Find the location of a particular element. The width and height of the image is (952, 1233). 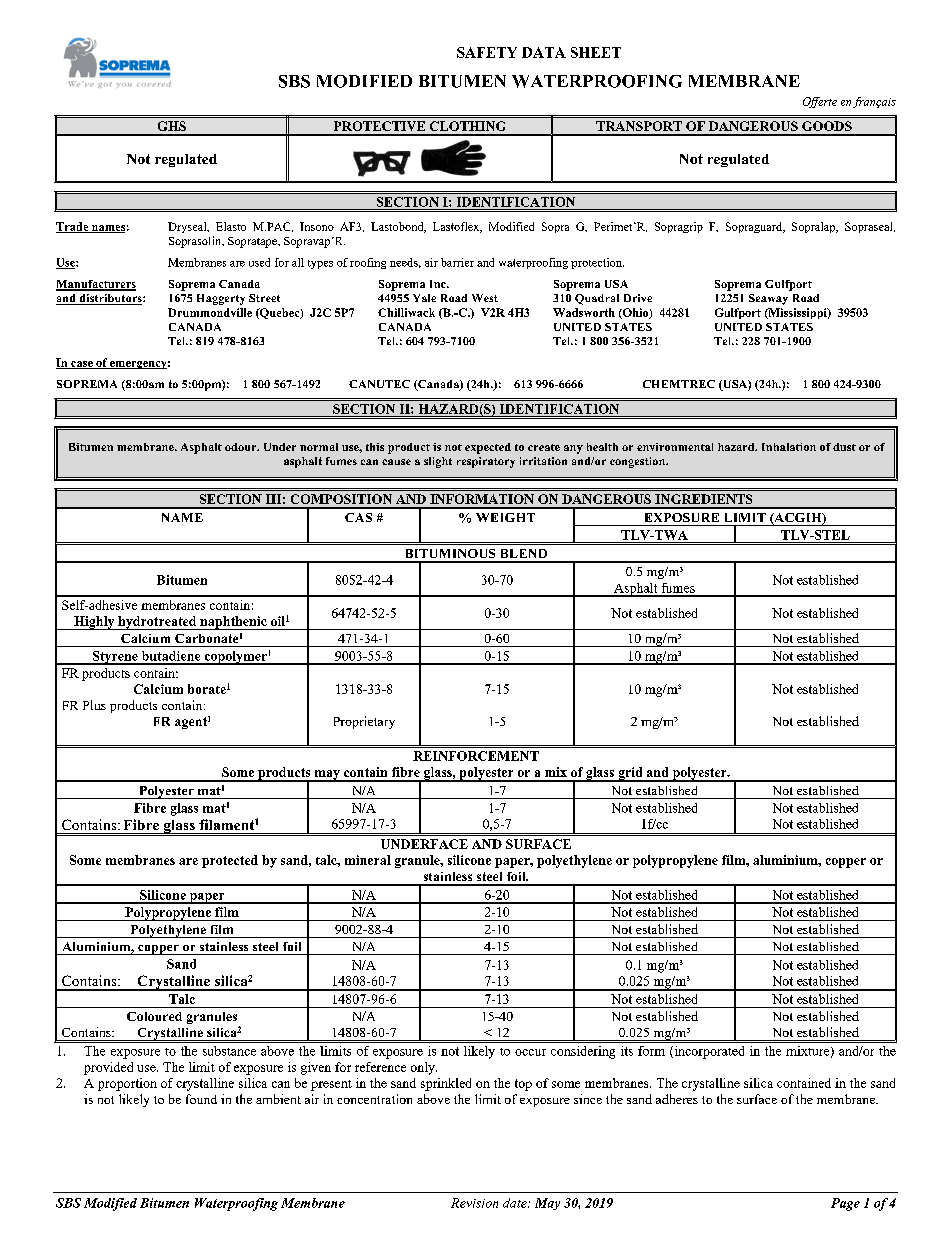

case is located at coordinates (82, 365).
